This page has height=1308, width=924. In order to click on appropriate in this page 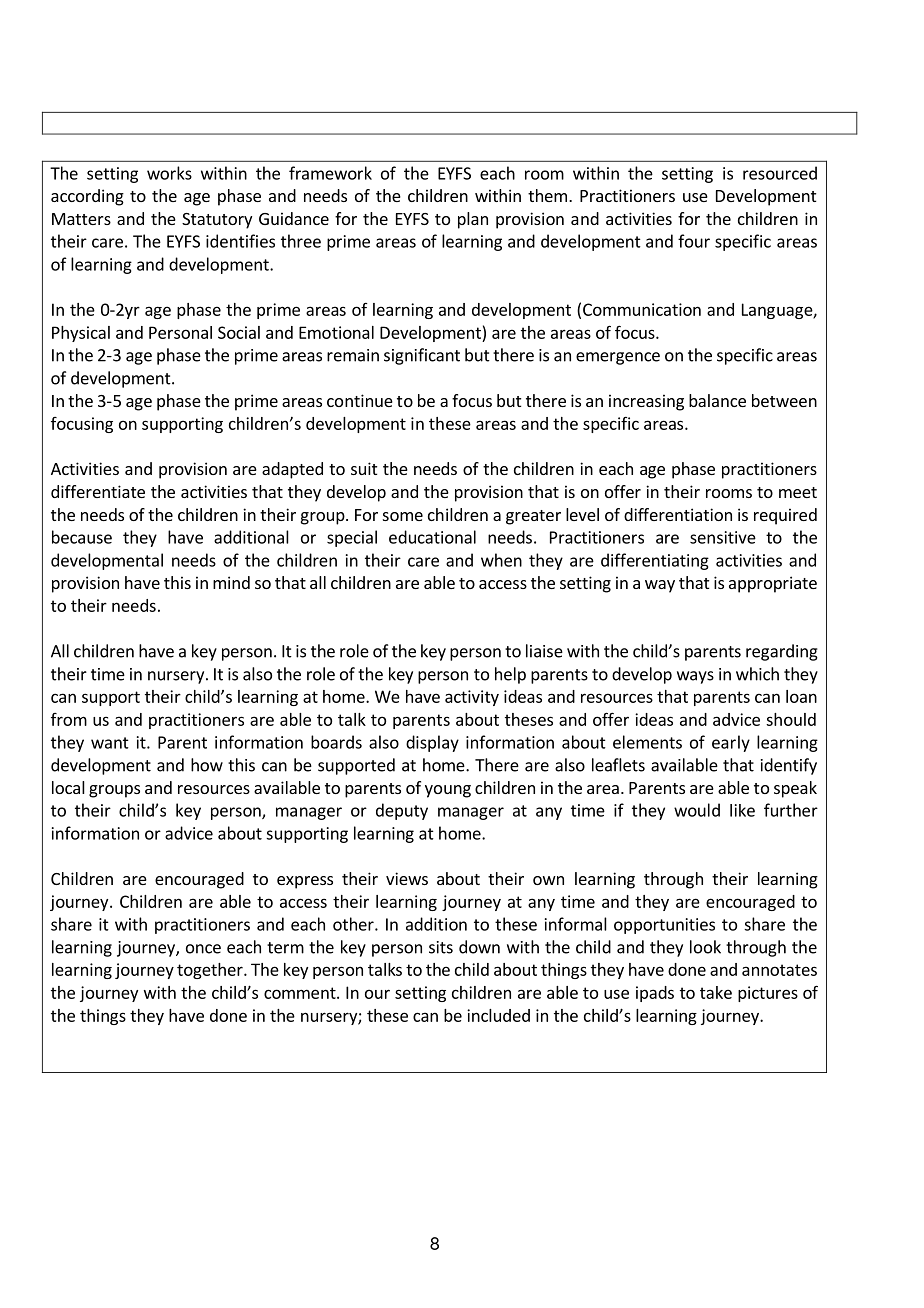, I will do `click(773, 584)`.
